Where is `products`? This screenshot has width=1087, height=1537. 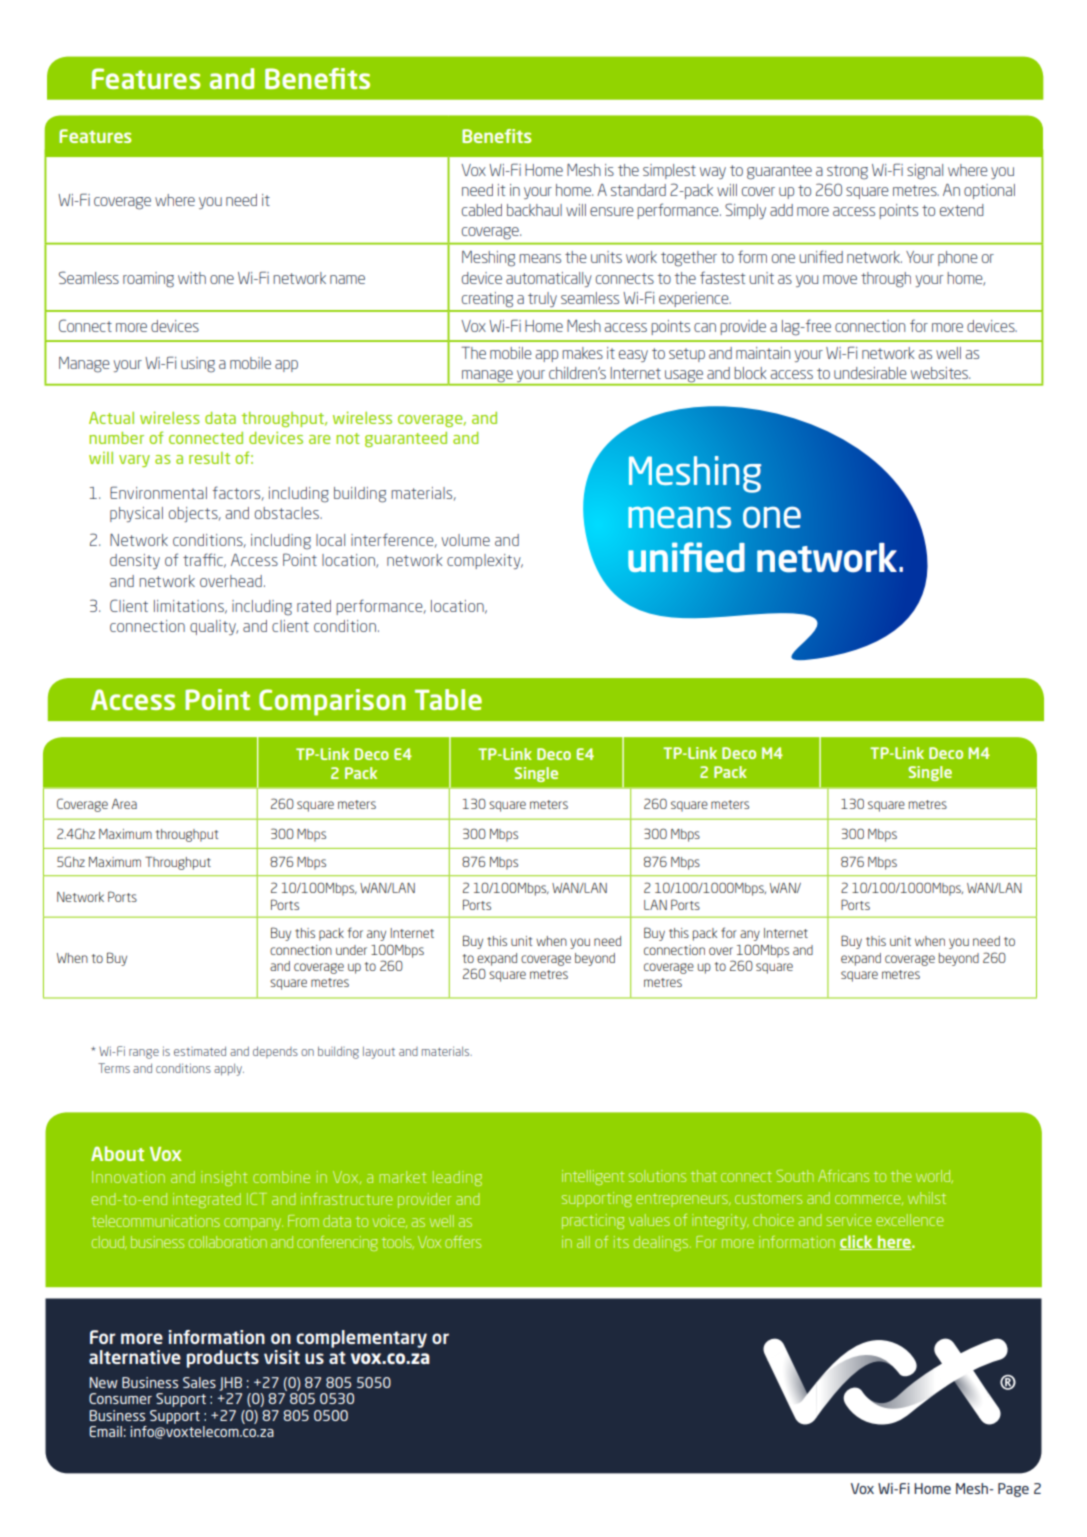 products is located at coordinates (223, 1359).
